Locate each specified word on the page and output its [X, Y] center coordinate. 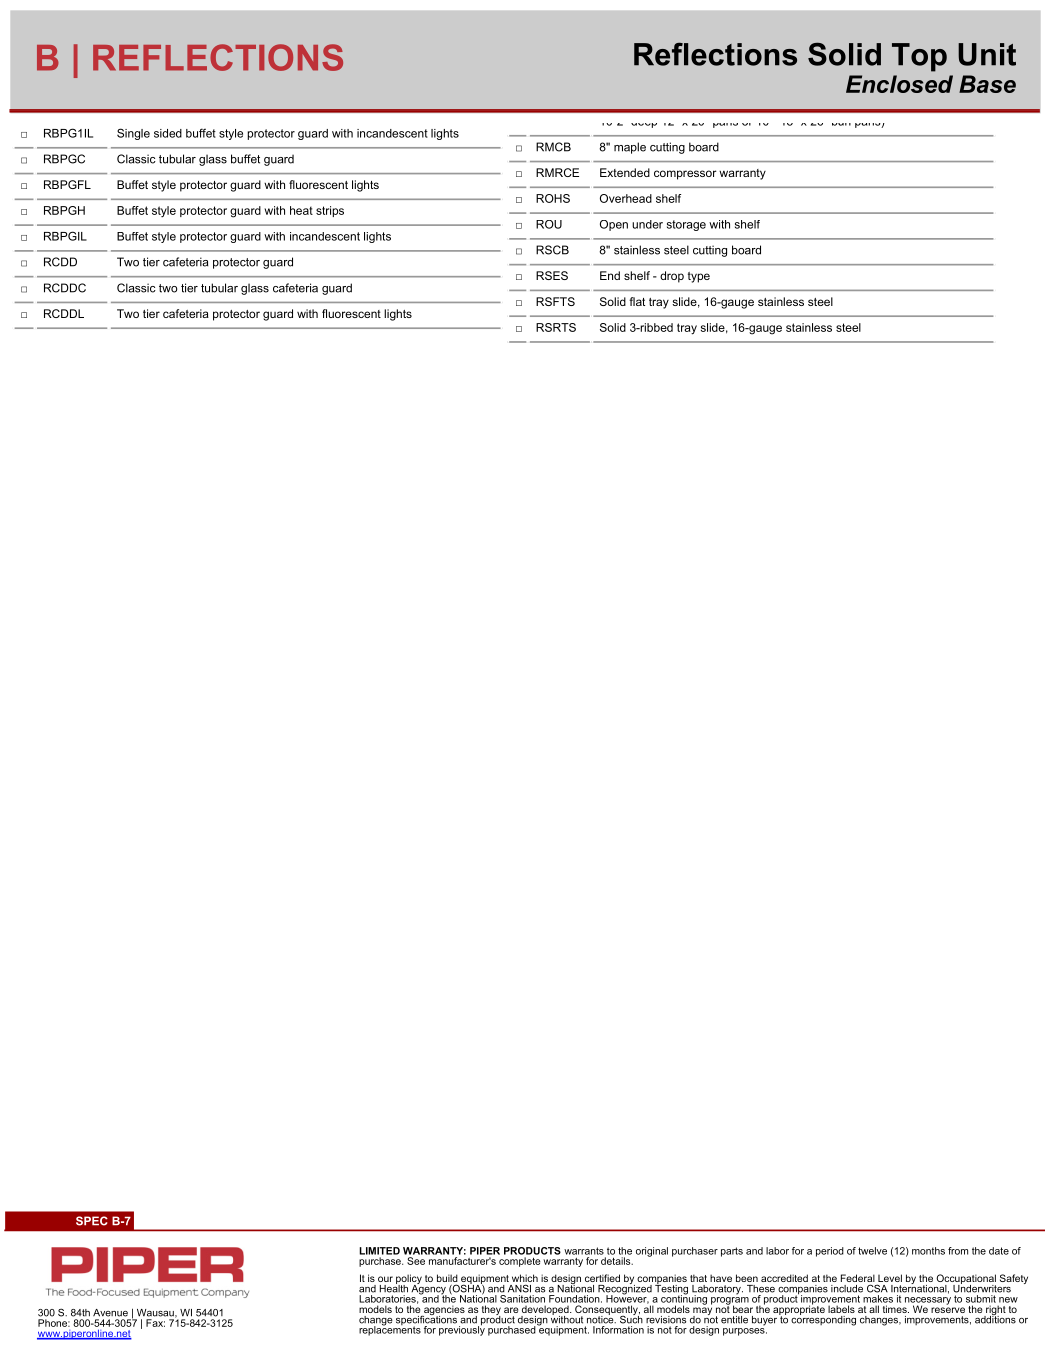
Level [889, 1279]
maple [630, 148]
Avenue [110, 1313]
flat [637, 301]
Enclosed [899, 84]
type [699, 277]
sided [168, 133]
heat [301, 210]
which [525, 1279]
